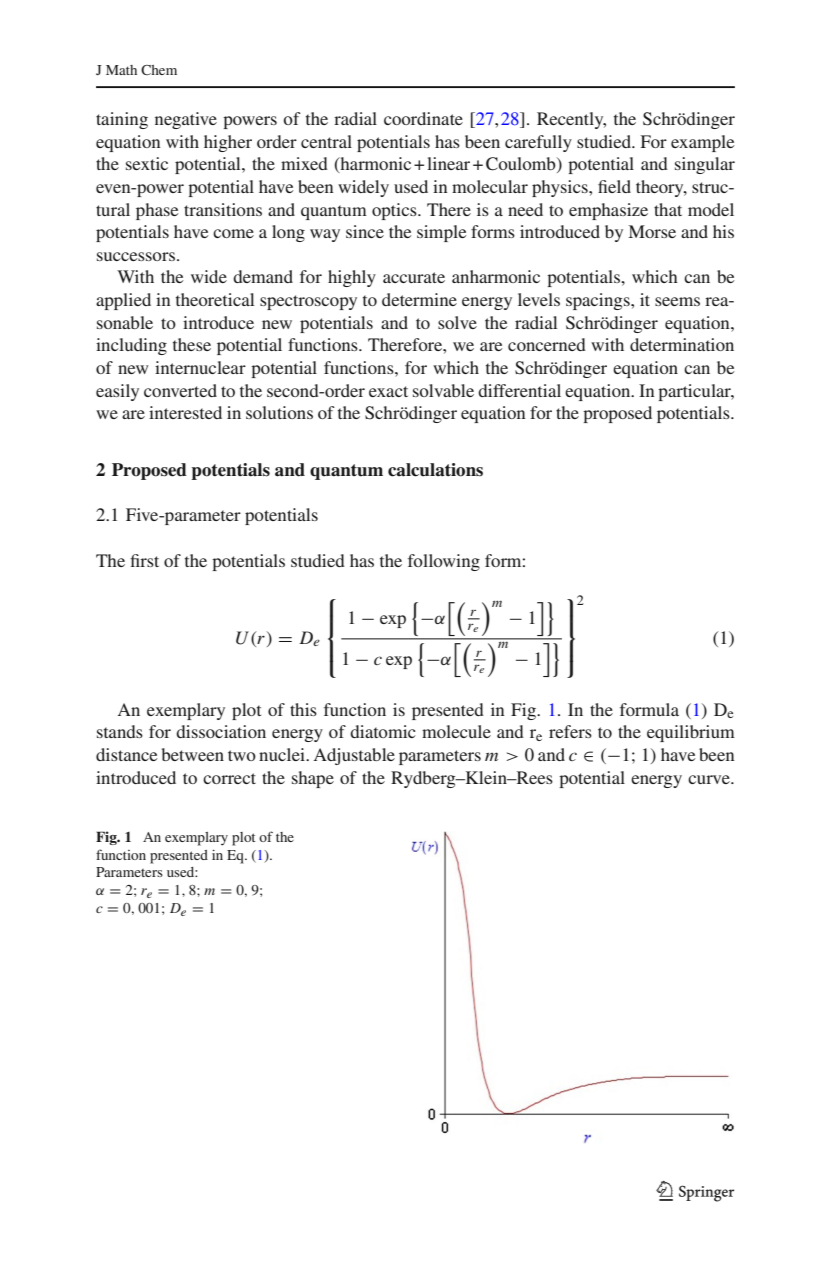  What do you see at coordinates (144, 560) in the page?
I see `first` at bounding box center [144, 560].
